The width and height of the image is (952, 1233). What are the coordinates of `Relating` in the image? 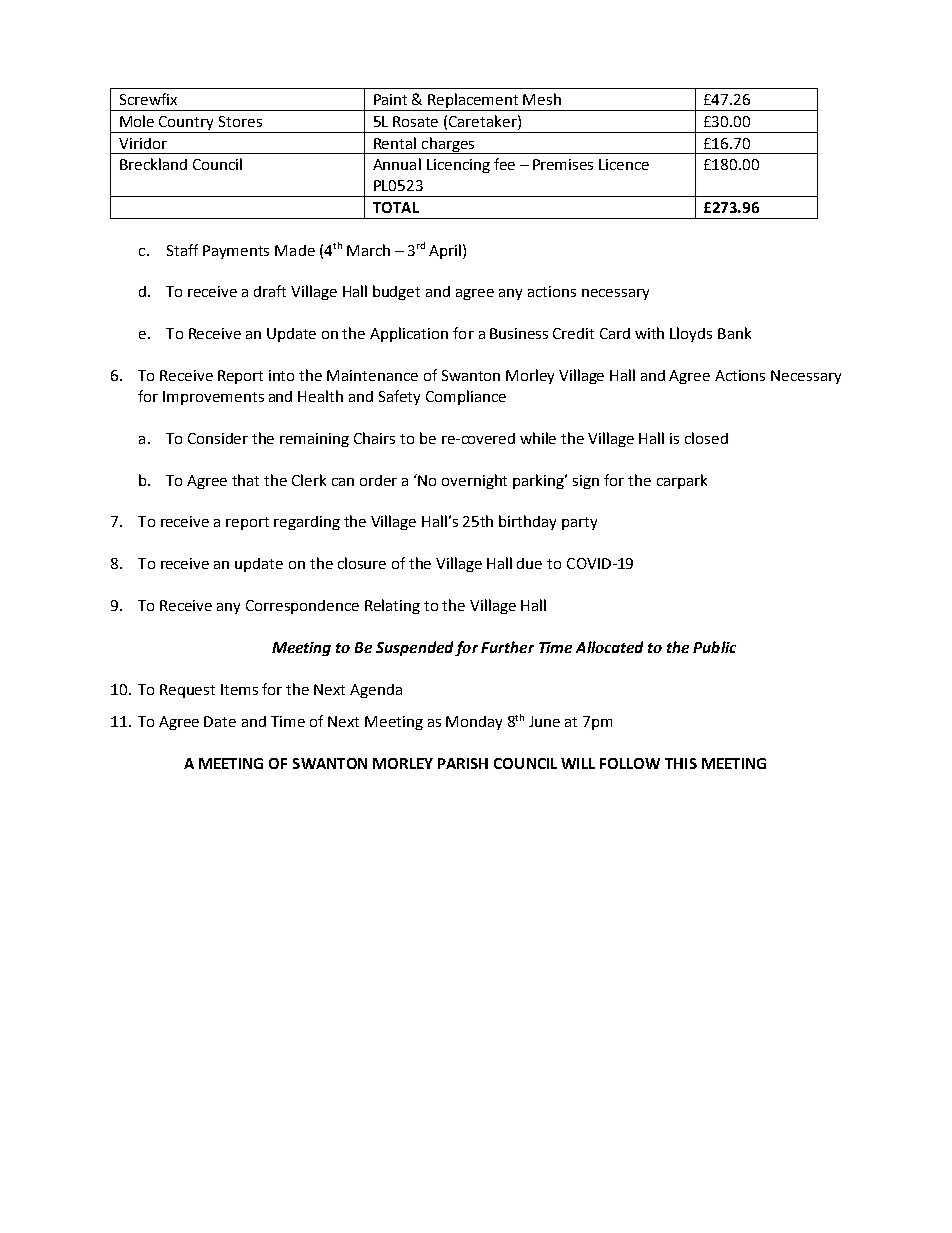 It's located at (392, 606).
